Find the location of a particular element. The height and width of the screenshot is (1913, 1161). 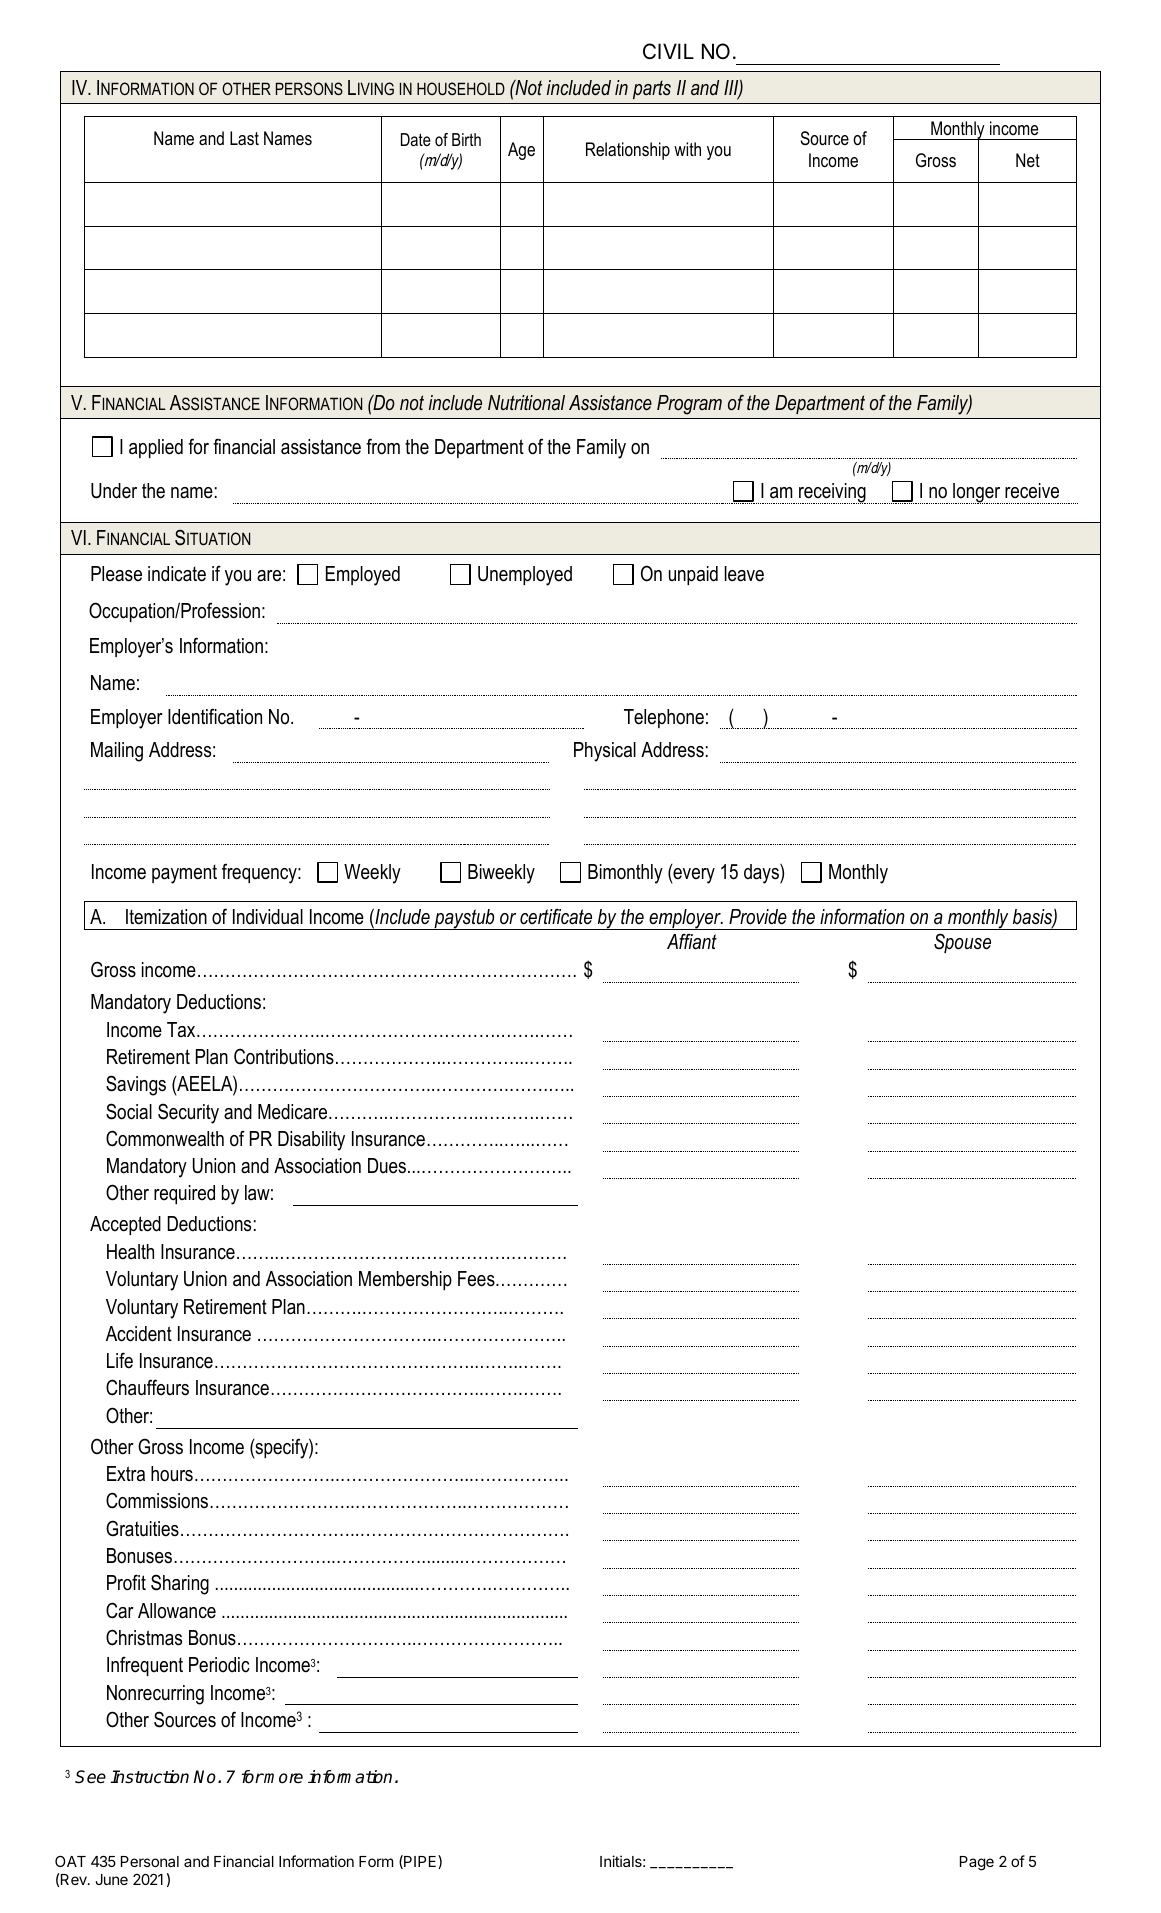

Periodic is located at coordinates (219, 1665).
